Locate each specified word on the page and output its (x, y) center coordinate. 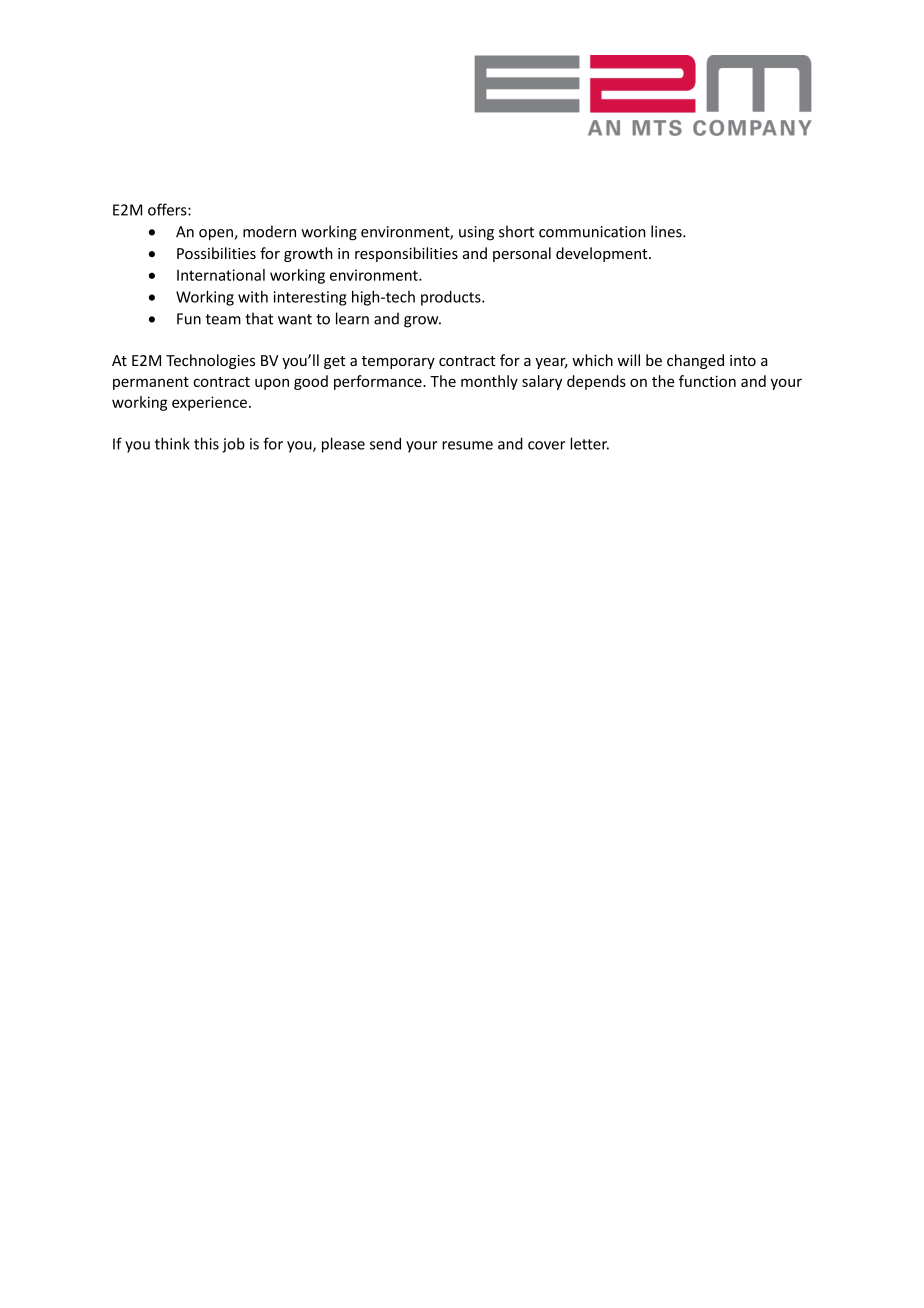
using (476, 233)
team (223, 319)
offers (168, 209)
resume (467, 445)
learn (352, 318)
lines (667, 231)
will (628, 360)
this (206, 443)
